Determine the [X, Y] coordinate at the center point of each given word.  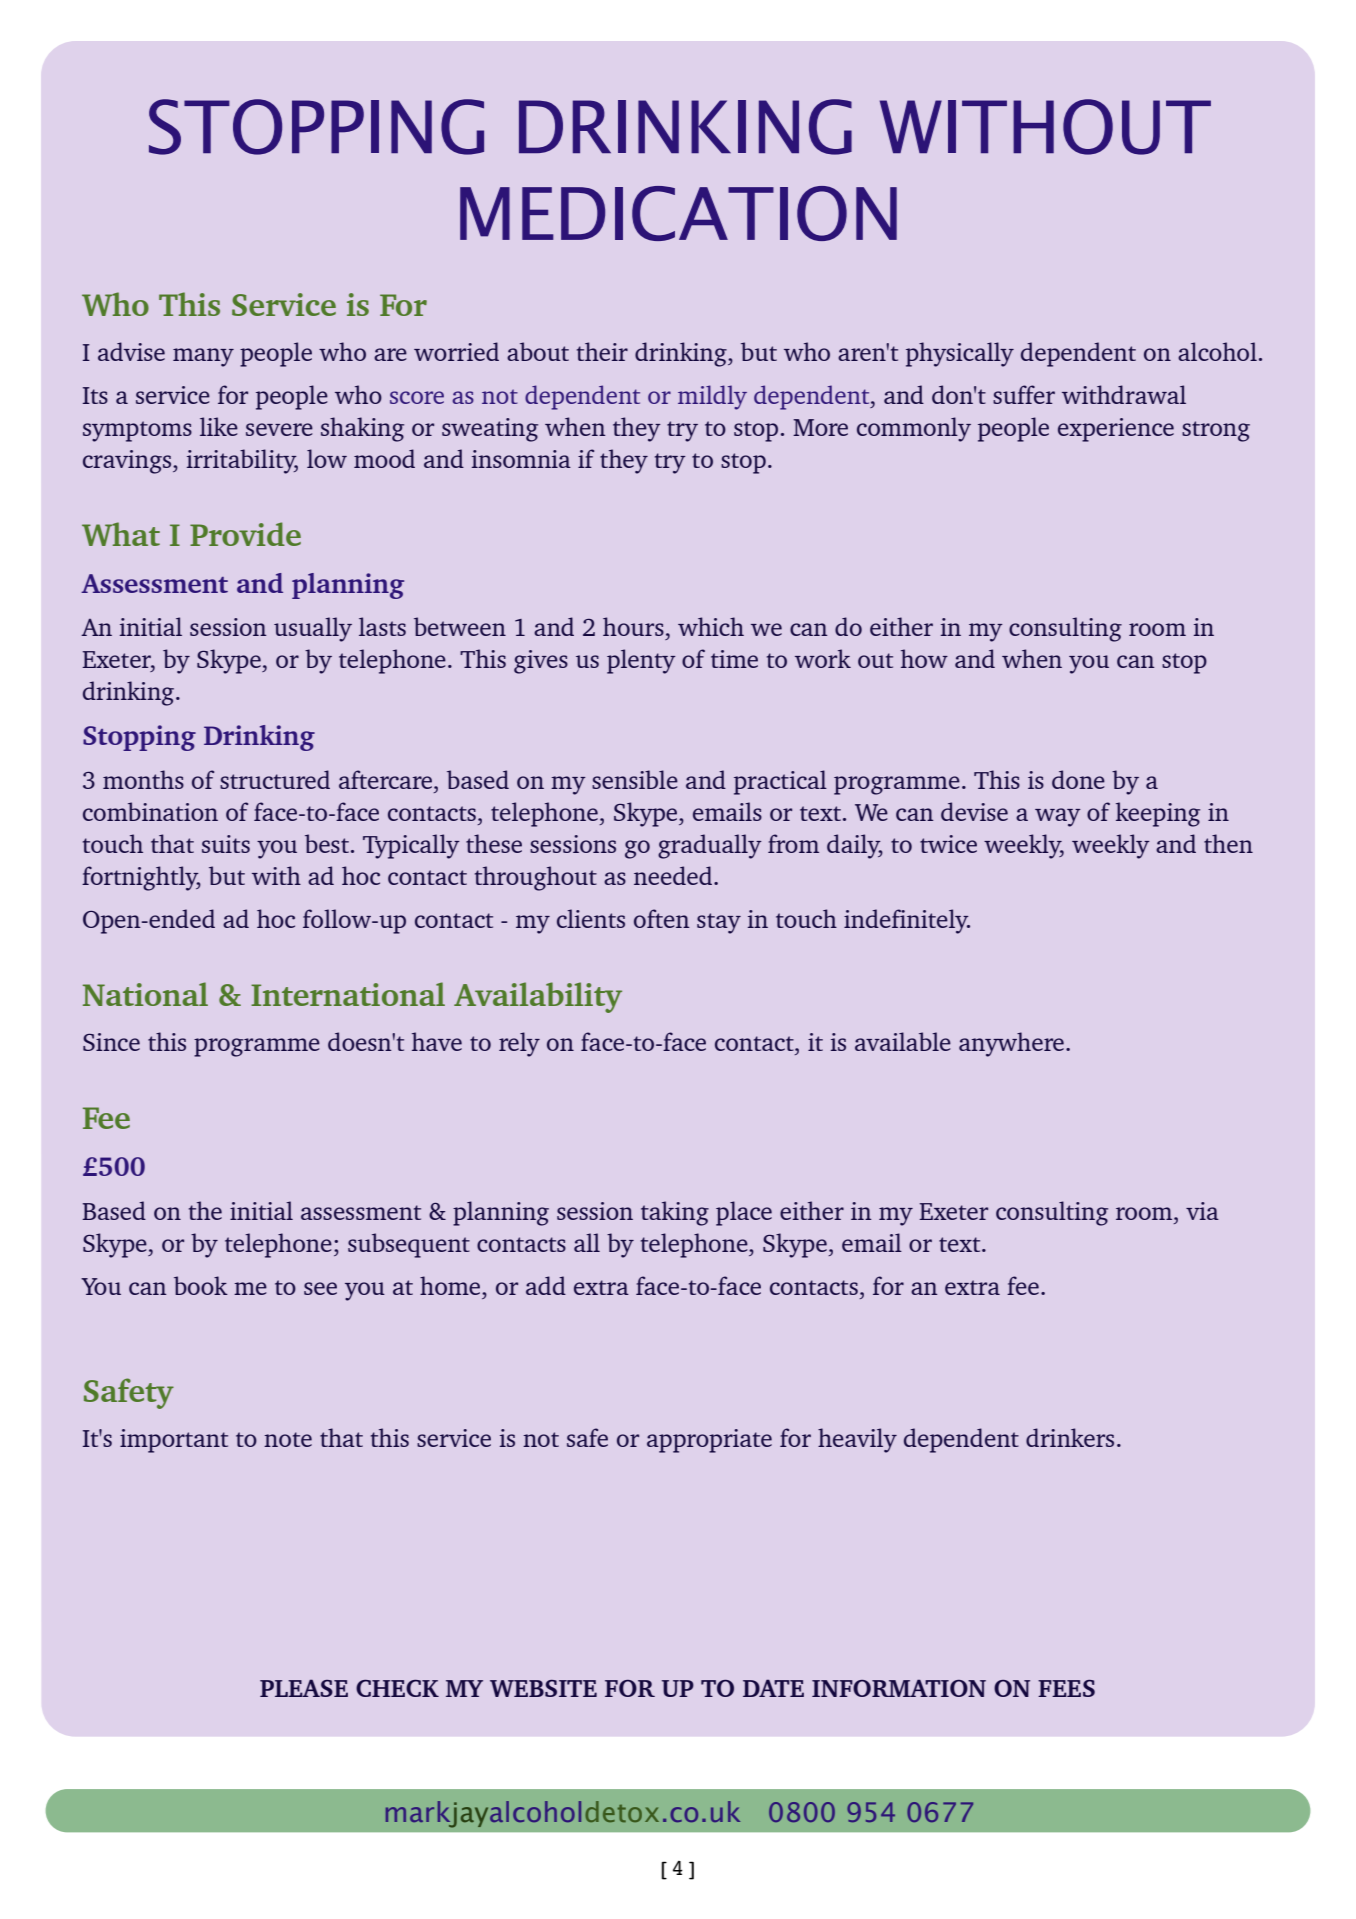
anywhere [1011, 1044]
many [203, 357]
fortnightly [141, 878]
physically [960, 354]
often [661, 918]
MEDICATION [678, 213]
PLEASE [304, 1688]
